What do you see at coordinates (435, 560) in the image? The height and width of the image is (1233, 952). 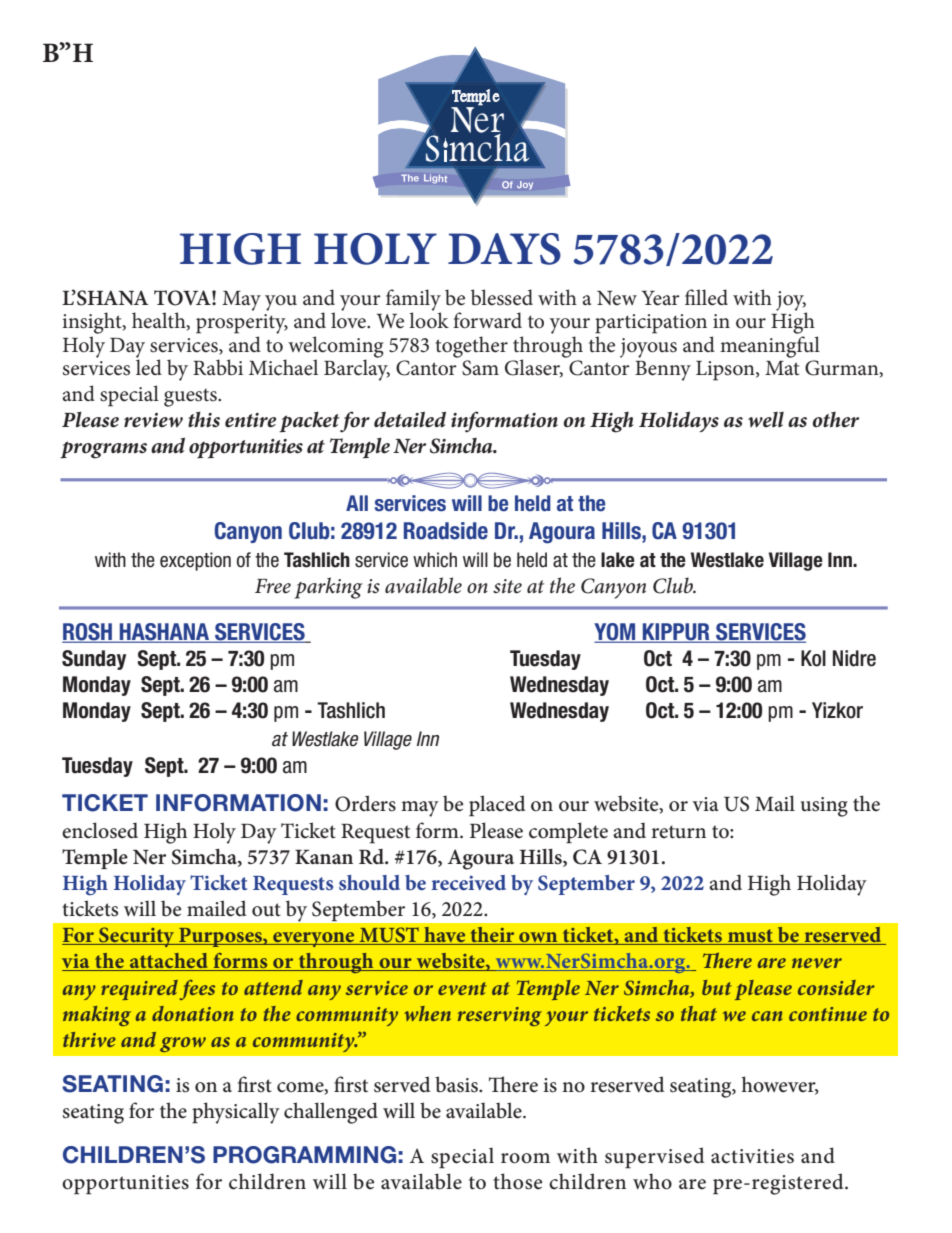 I see `which` at bounding box center [435, 560].
